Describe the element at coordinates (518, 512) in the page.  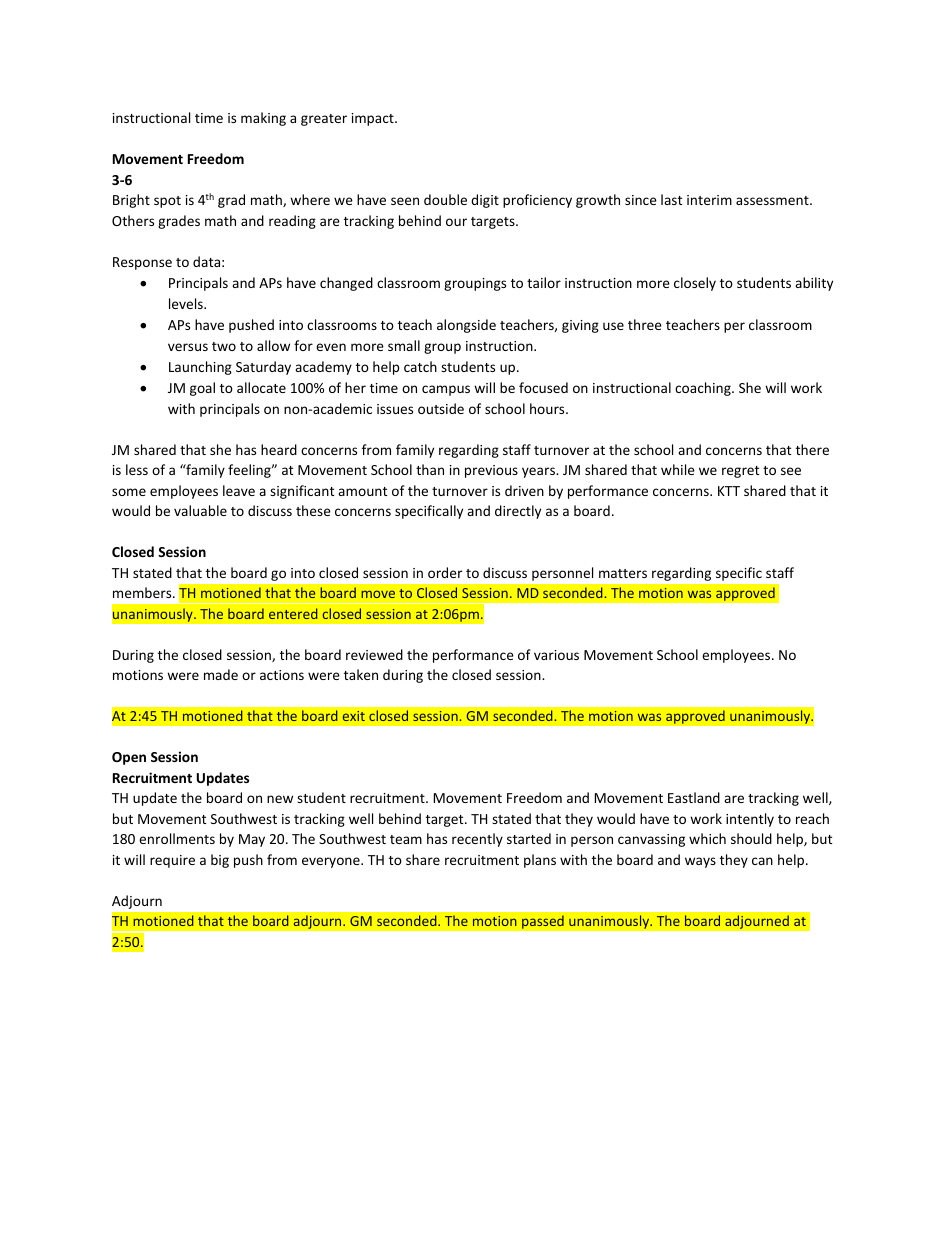
I see `directly` at that location.
